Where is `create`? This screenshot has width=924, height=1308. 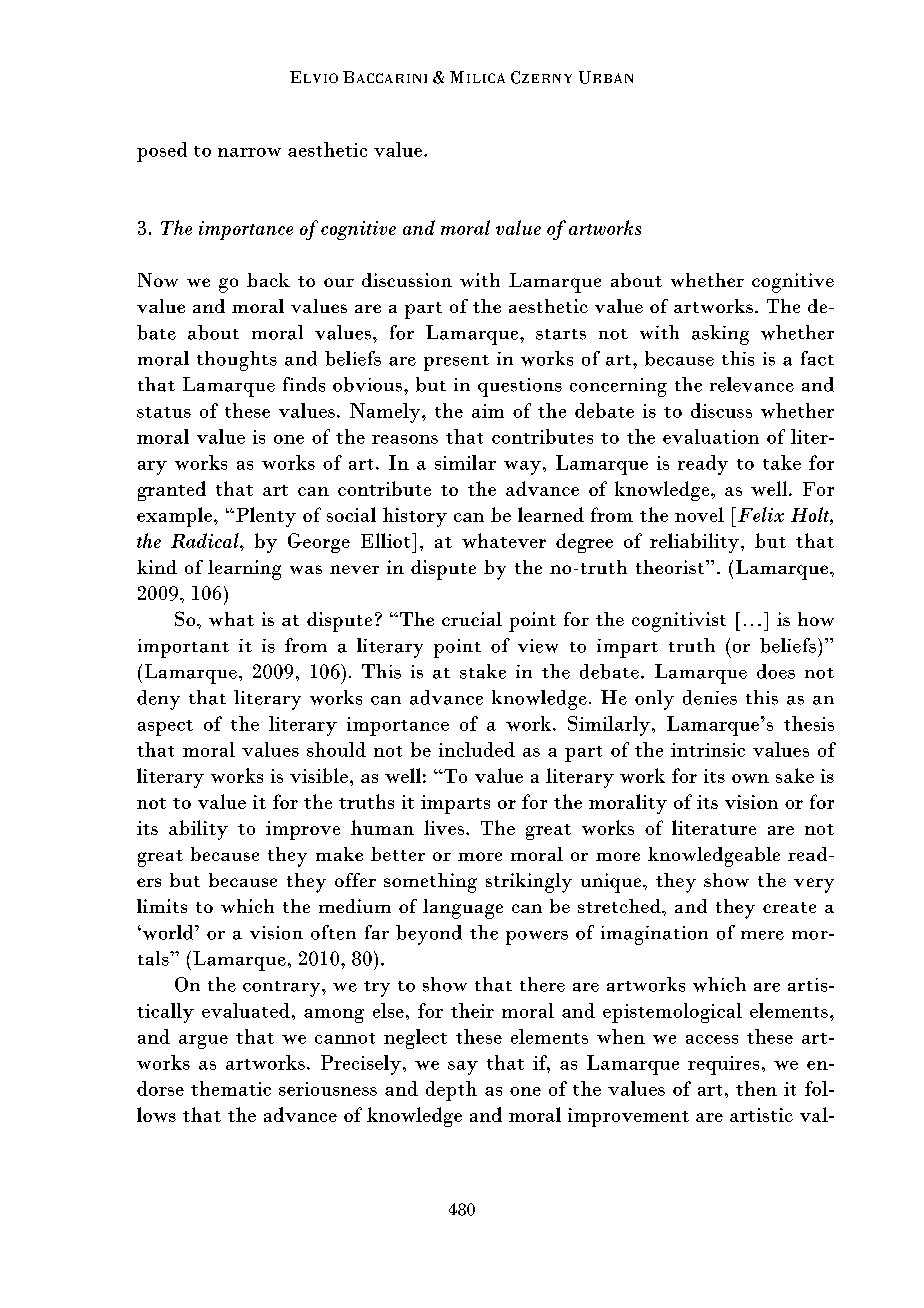
create is located at coordinates (789, 907).
